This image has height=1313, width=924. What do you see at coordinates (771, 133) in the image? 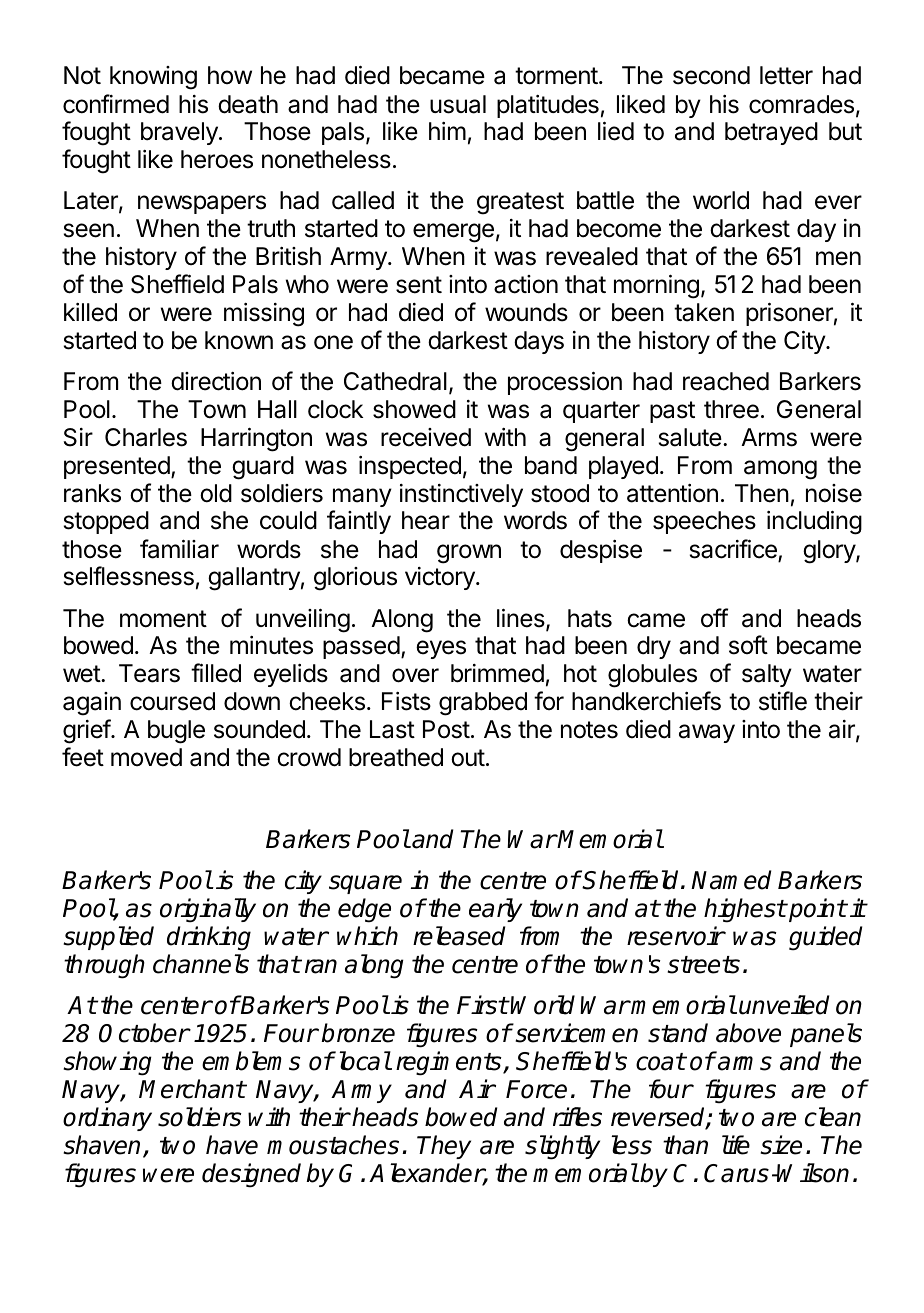
I see `betrayed` at bounding box center [771, 133].
